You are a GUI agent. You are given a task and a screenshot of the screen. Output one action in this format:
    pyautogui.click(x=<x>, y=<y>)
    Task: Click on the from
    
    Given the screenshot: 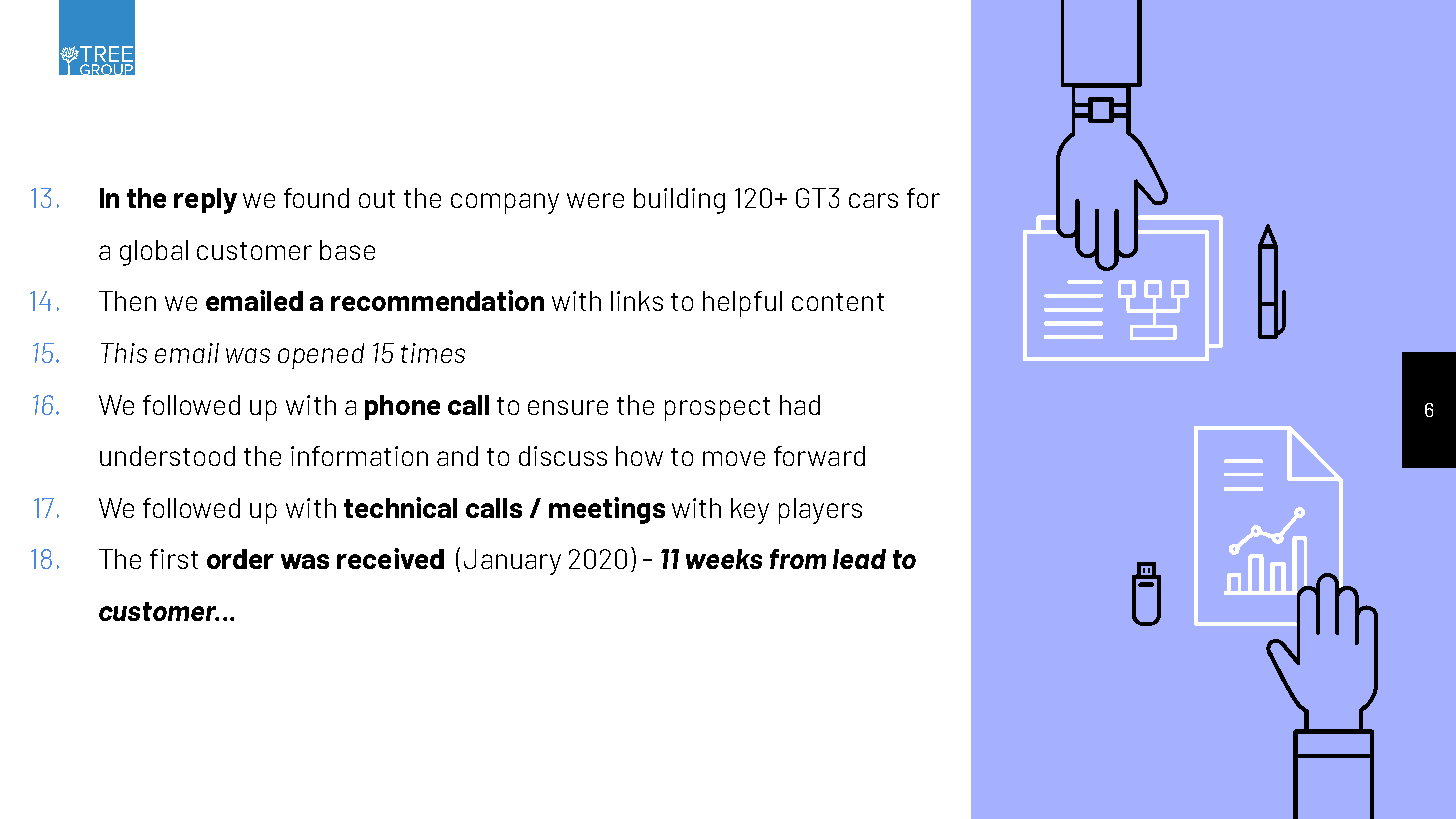 What is the action you would take?
    pyautogui.click(x=798, y=559)
